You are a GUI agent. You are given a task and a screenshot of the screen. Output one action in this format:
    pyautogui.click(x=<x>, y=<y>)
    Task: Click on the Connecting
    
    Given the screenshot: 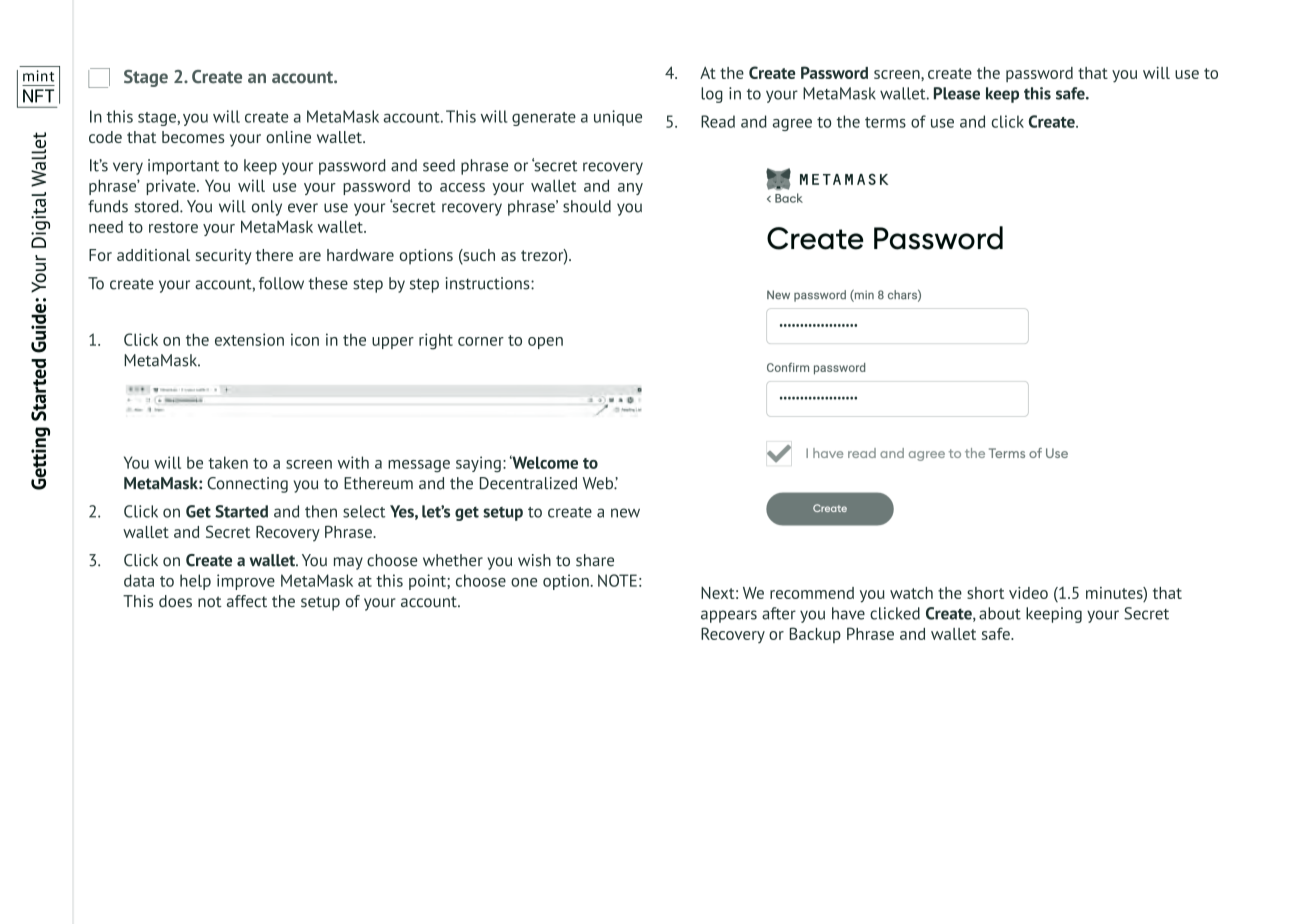 What is the action you would take?
    pyautogui.click(x=247, y=485)
